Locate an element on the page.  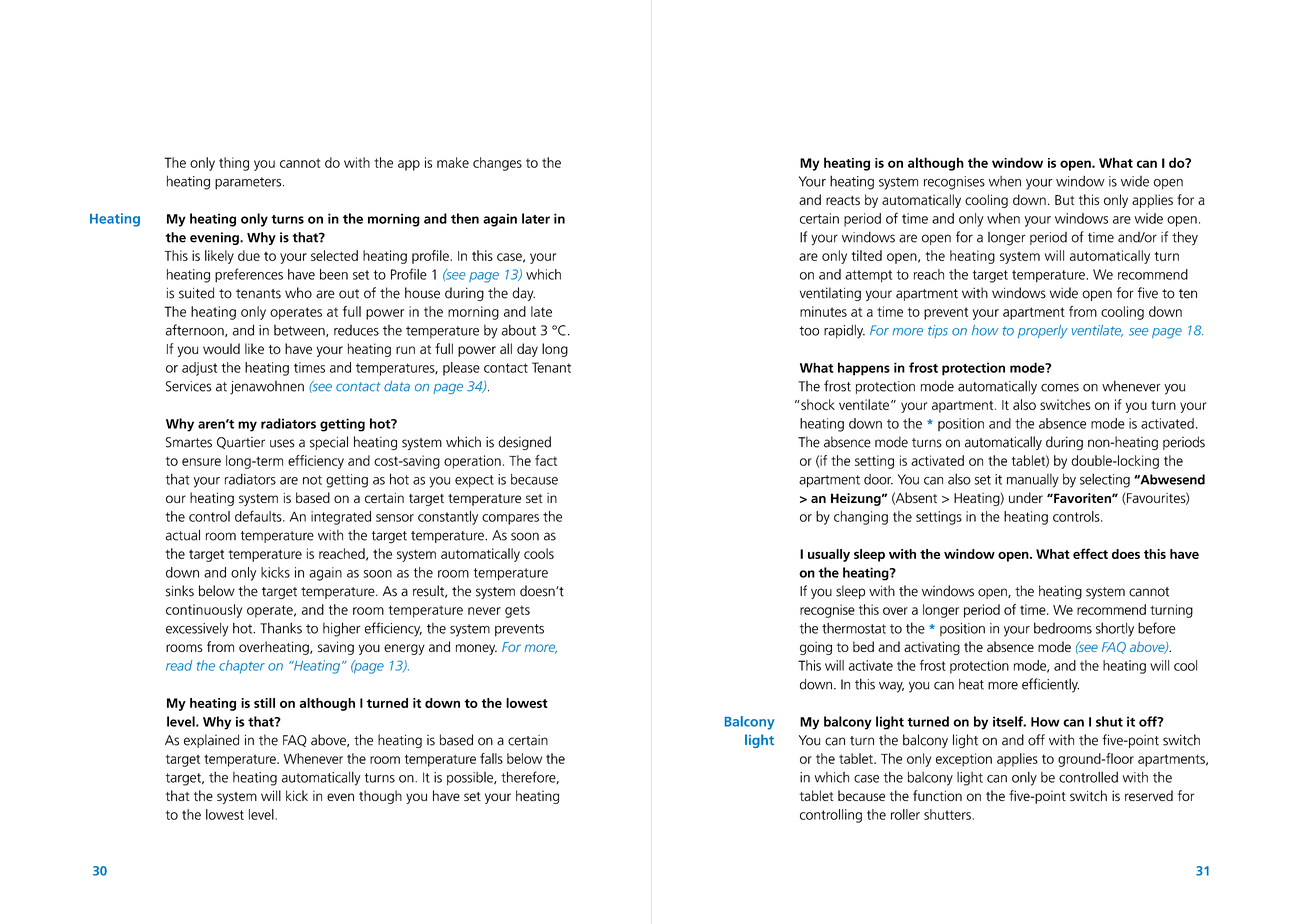
reacts is located at coordinates (843, 200).
